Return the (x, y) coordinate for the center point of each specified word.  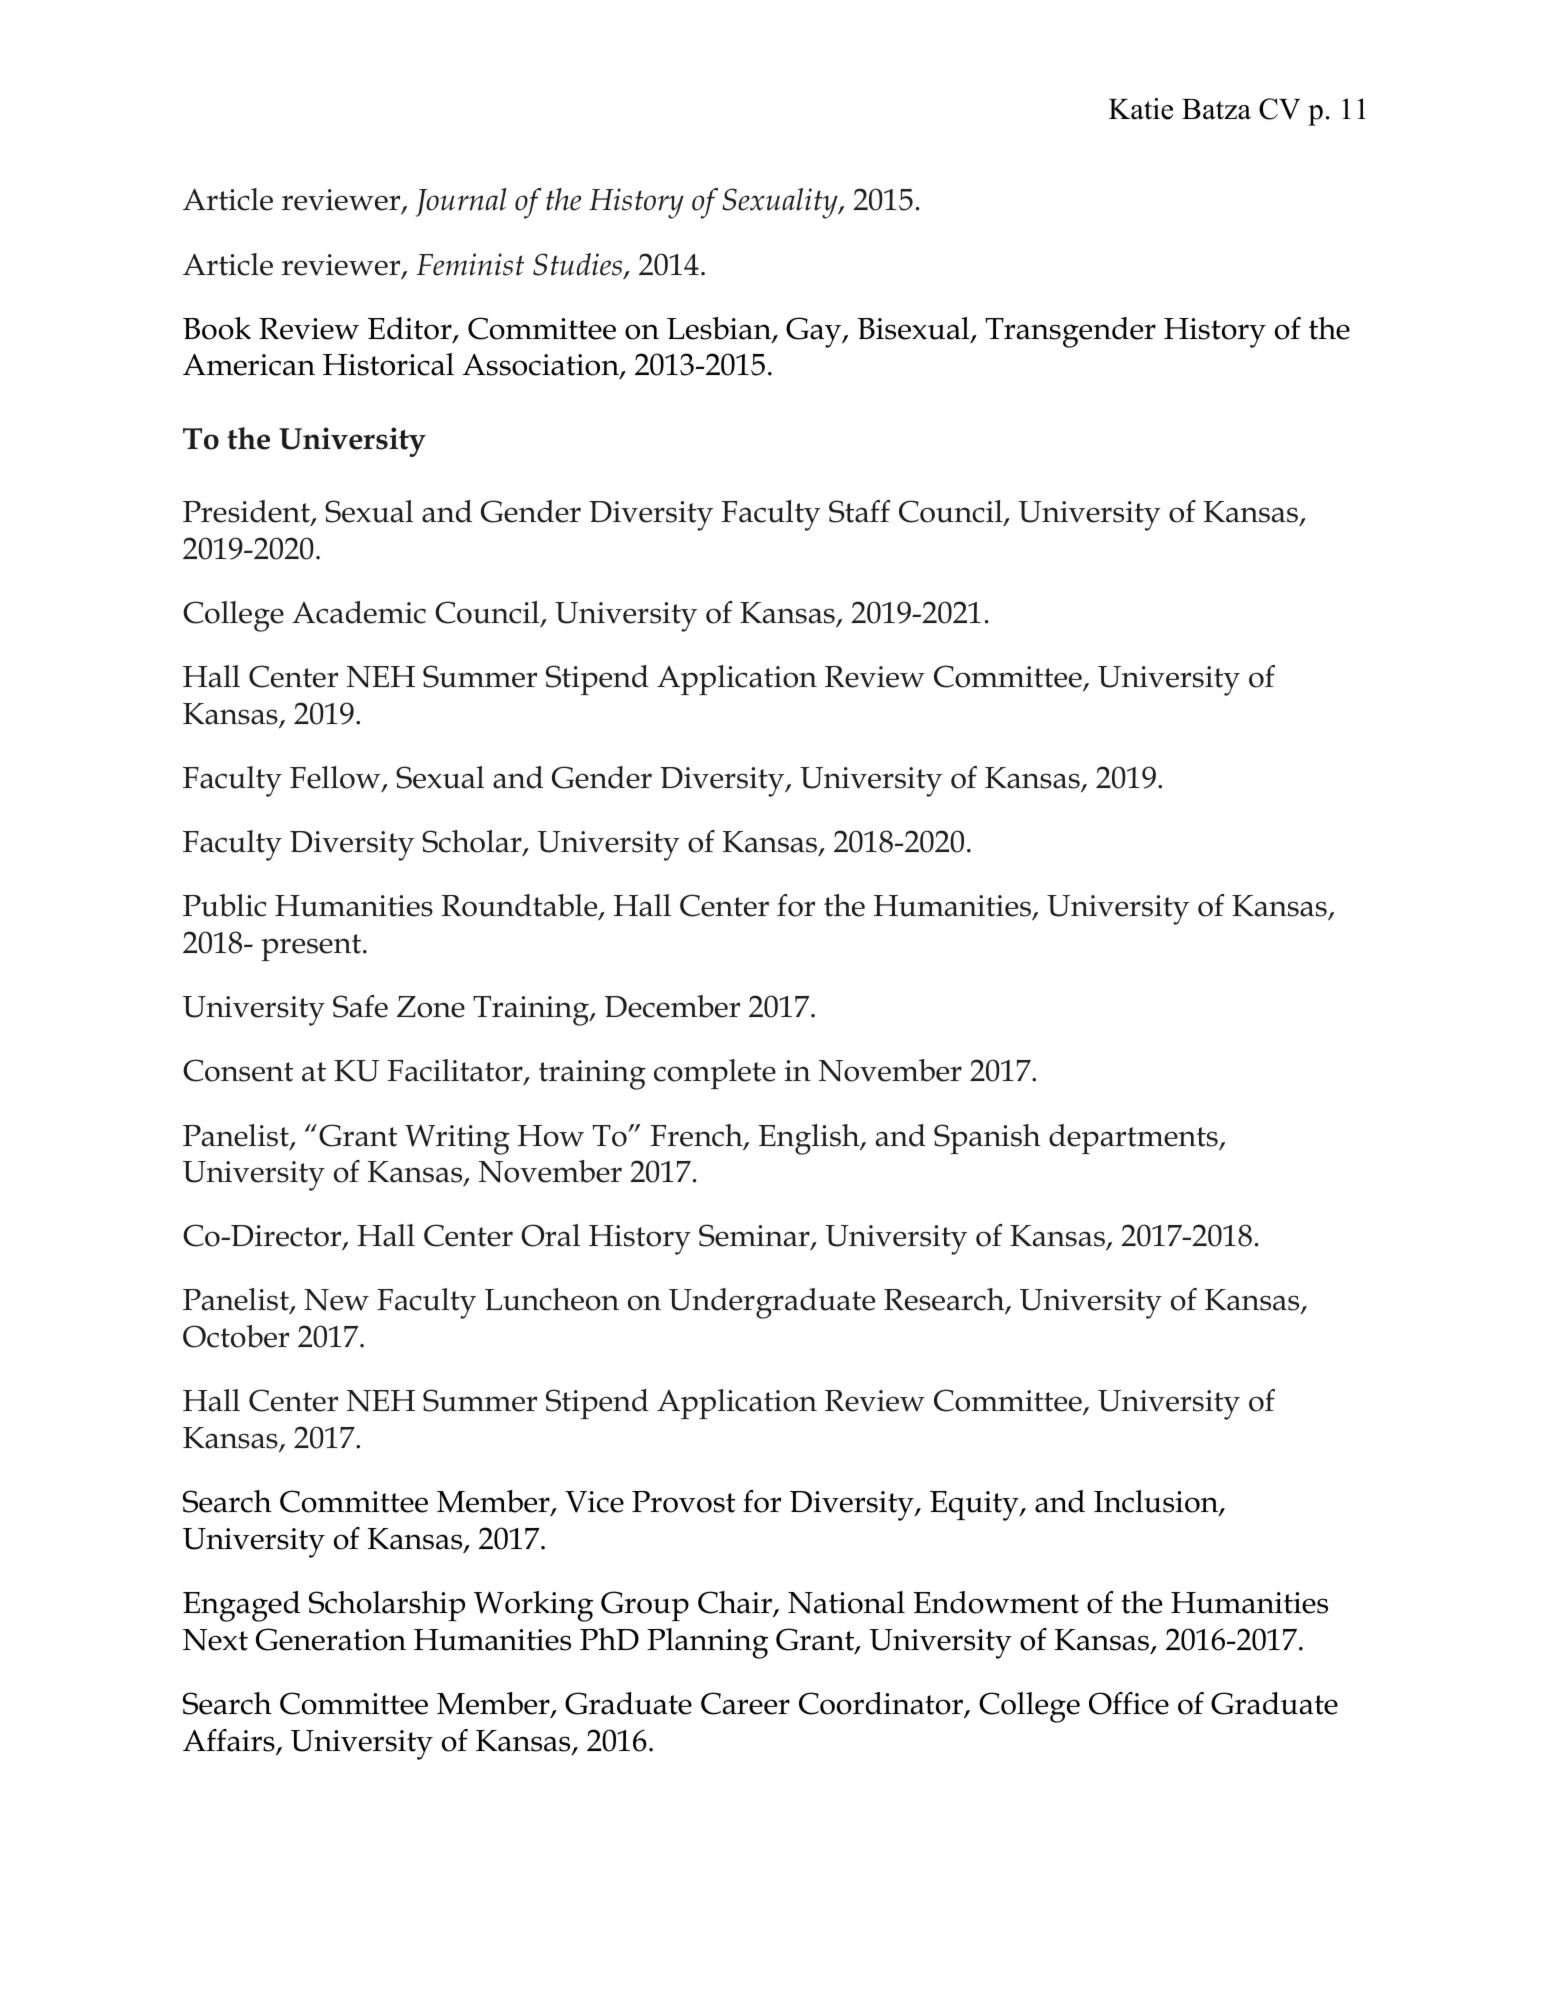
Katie (1141, 109)
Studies (579, 265)
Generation (331, 1639)
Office (1129, 1703)
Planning (707, 1643)
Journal (461, 202)
